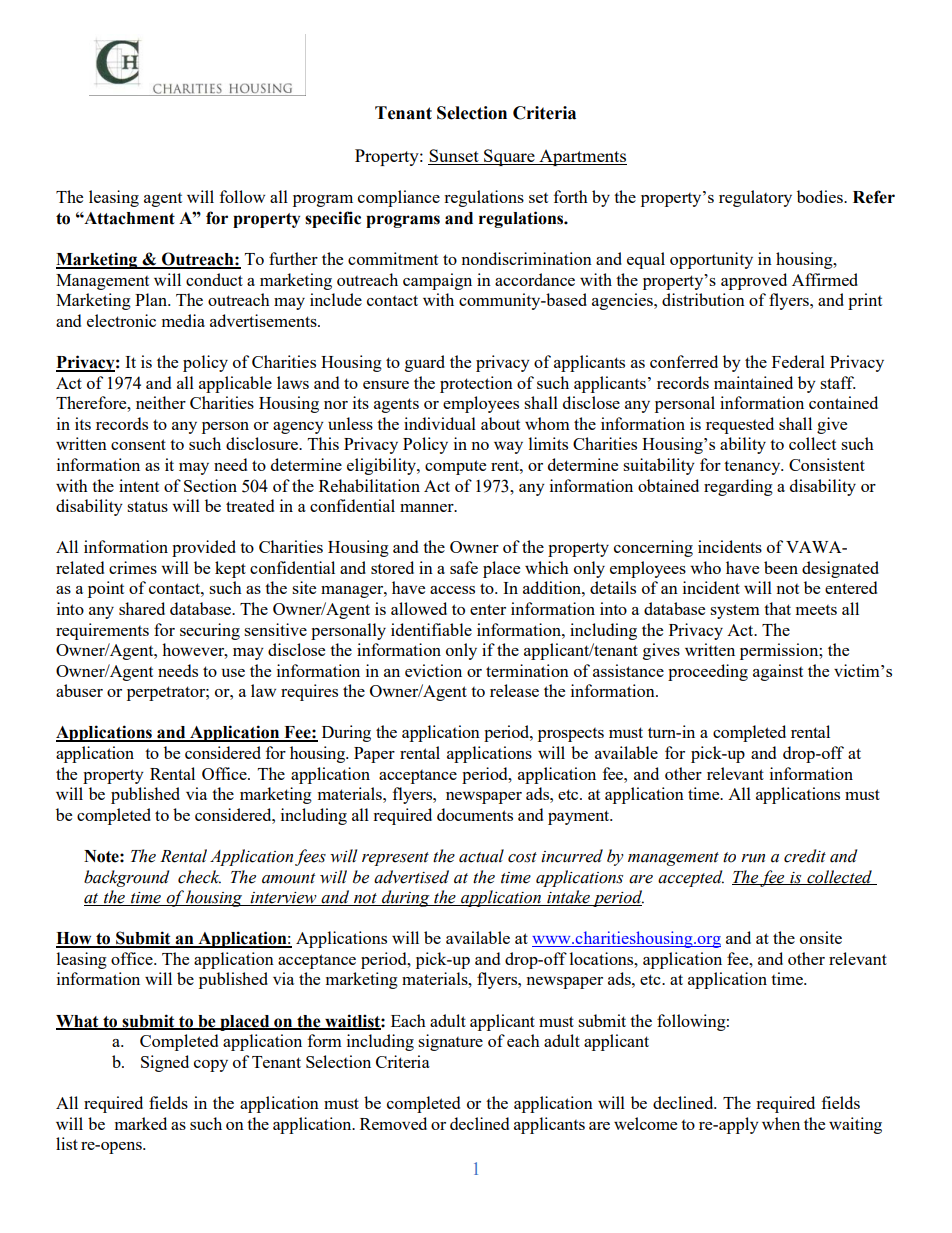 The width and height of the document is (952, 1233). What do you see at coordinates (210, 631) in the document?
I see `securing` at bounding box center [210, 631].
